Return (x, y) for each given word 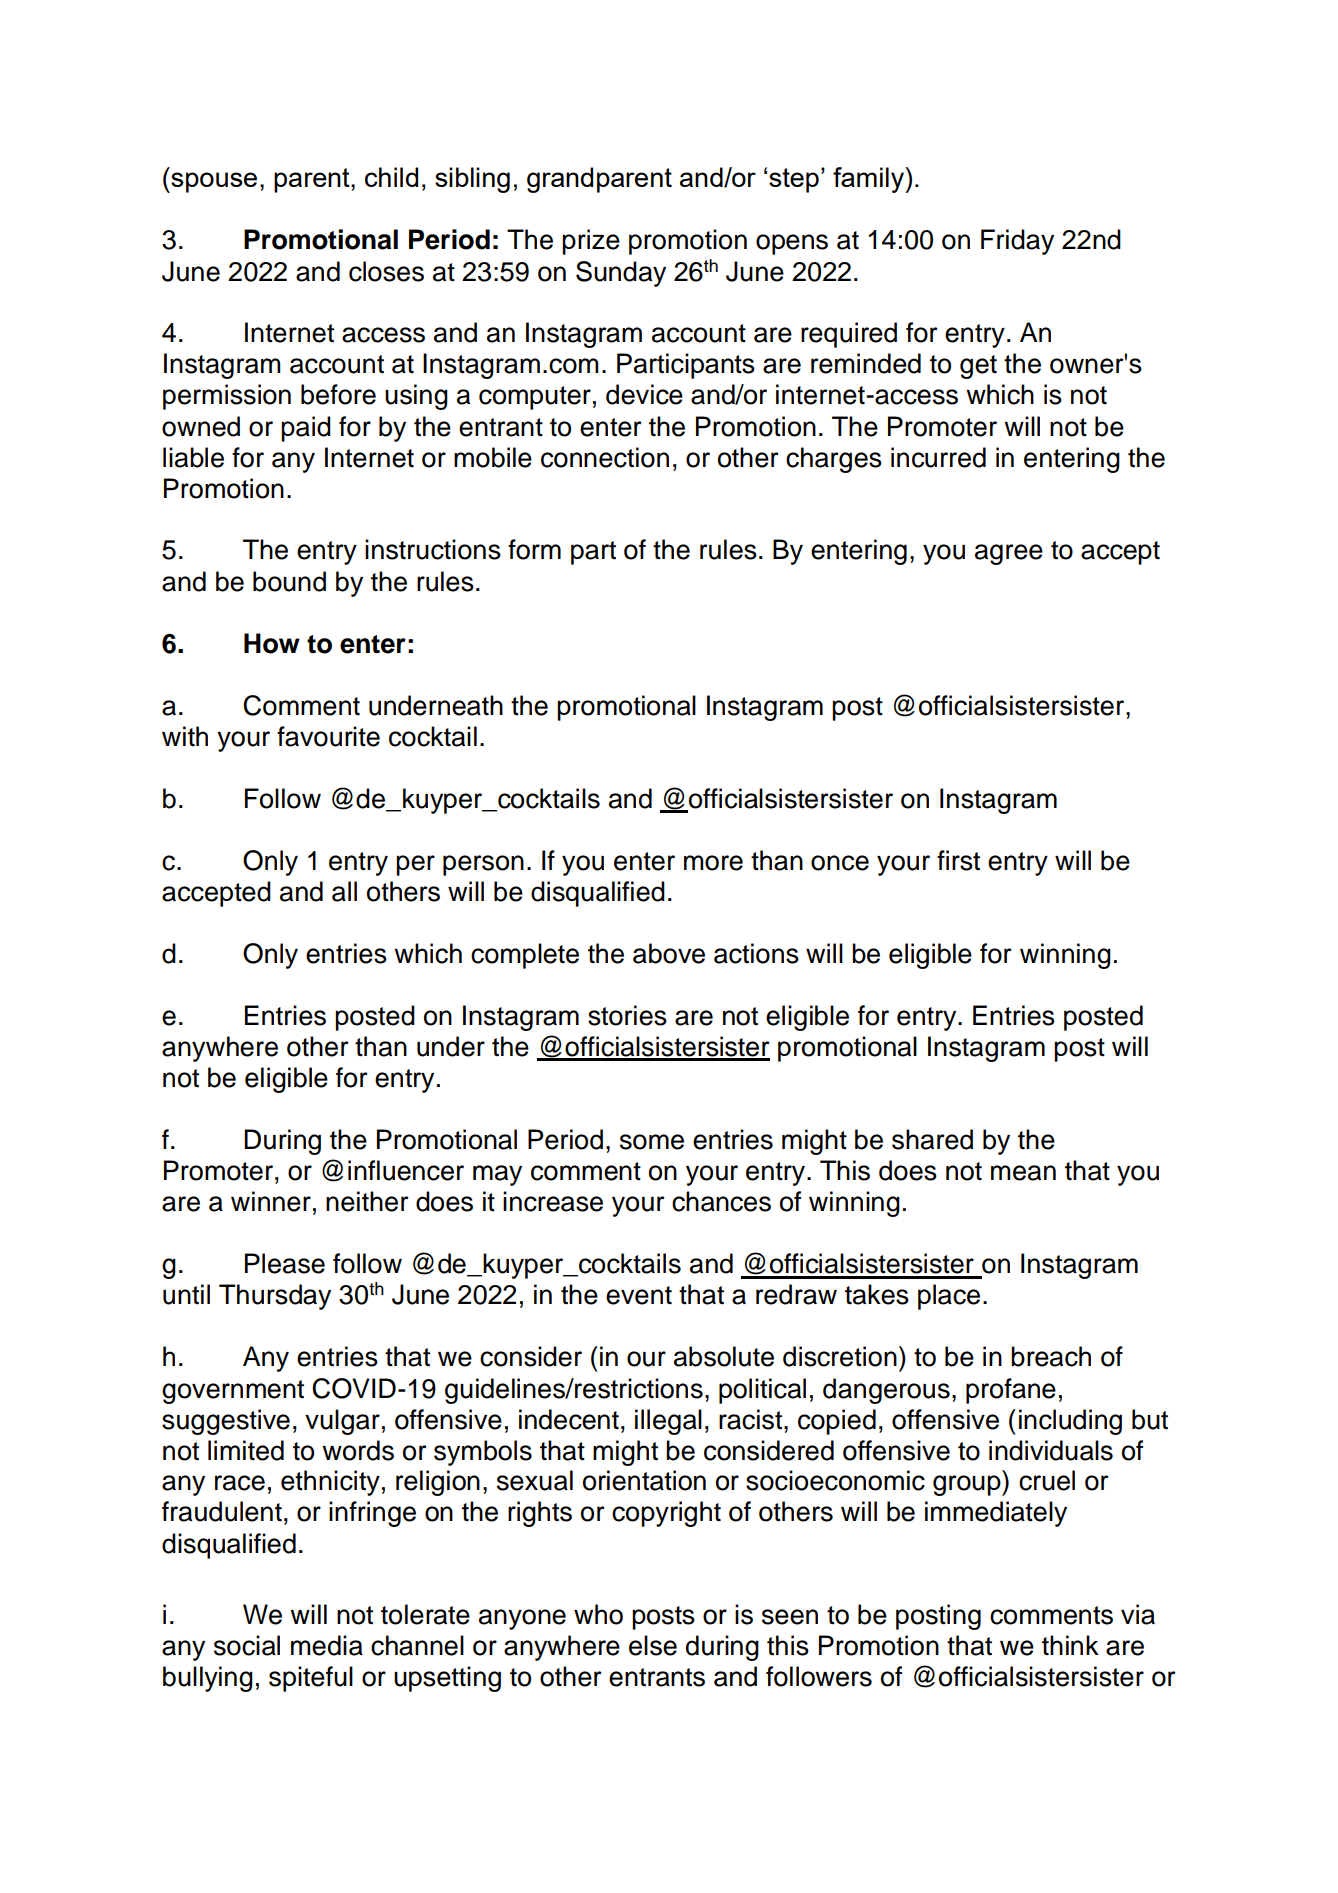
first (958, 860)
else (653, 1645)
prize (591, 242)
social (247, 1645)
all (344, 891)
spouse (213, 182)
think (1070, 1645)
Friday (1017, 242)
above (669, 953)
